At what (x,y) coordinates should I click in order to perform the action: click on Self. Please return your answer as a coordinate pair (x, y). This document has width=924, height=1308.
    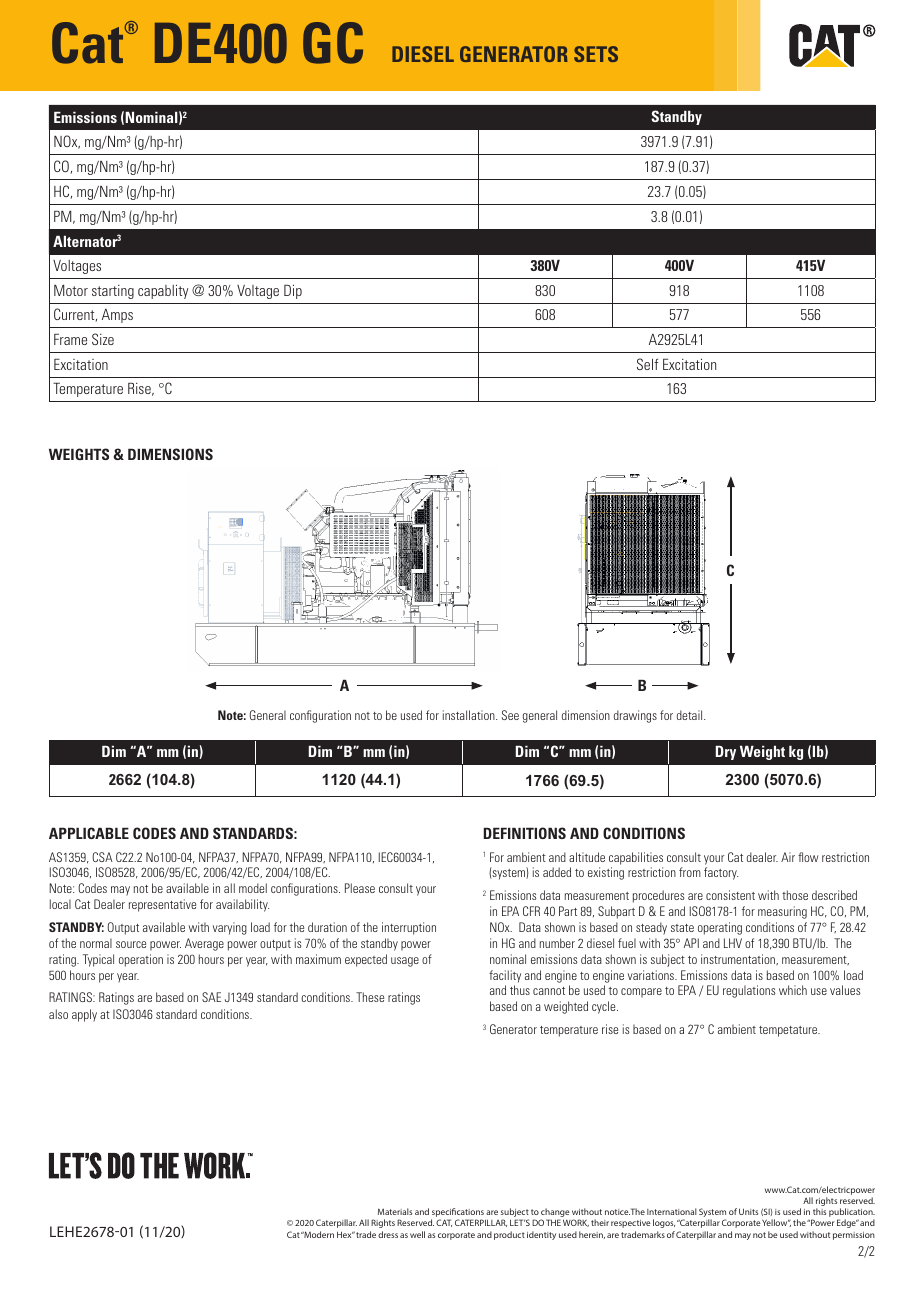
    Looking at the image, I should click on (648, 364).
